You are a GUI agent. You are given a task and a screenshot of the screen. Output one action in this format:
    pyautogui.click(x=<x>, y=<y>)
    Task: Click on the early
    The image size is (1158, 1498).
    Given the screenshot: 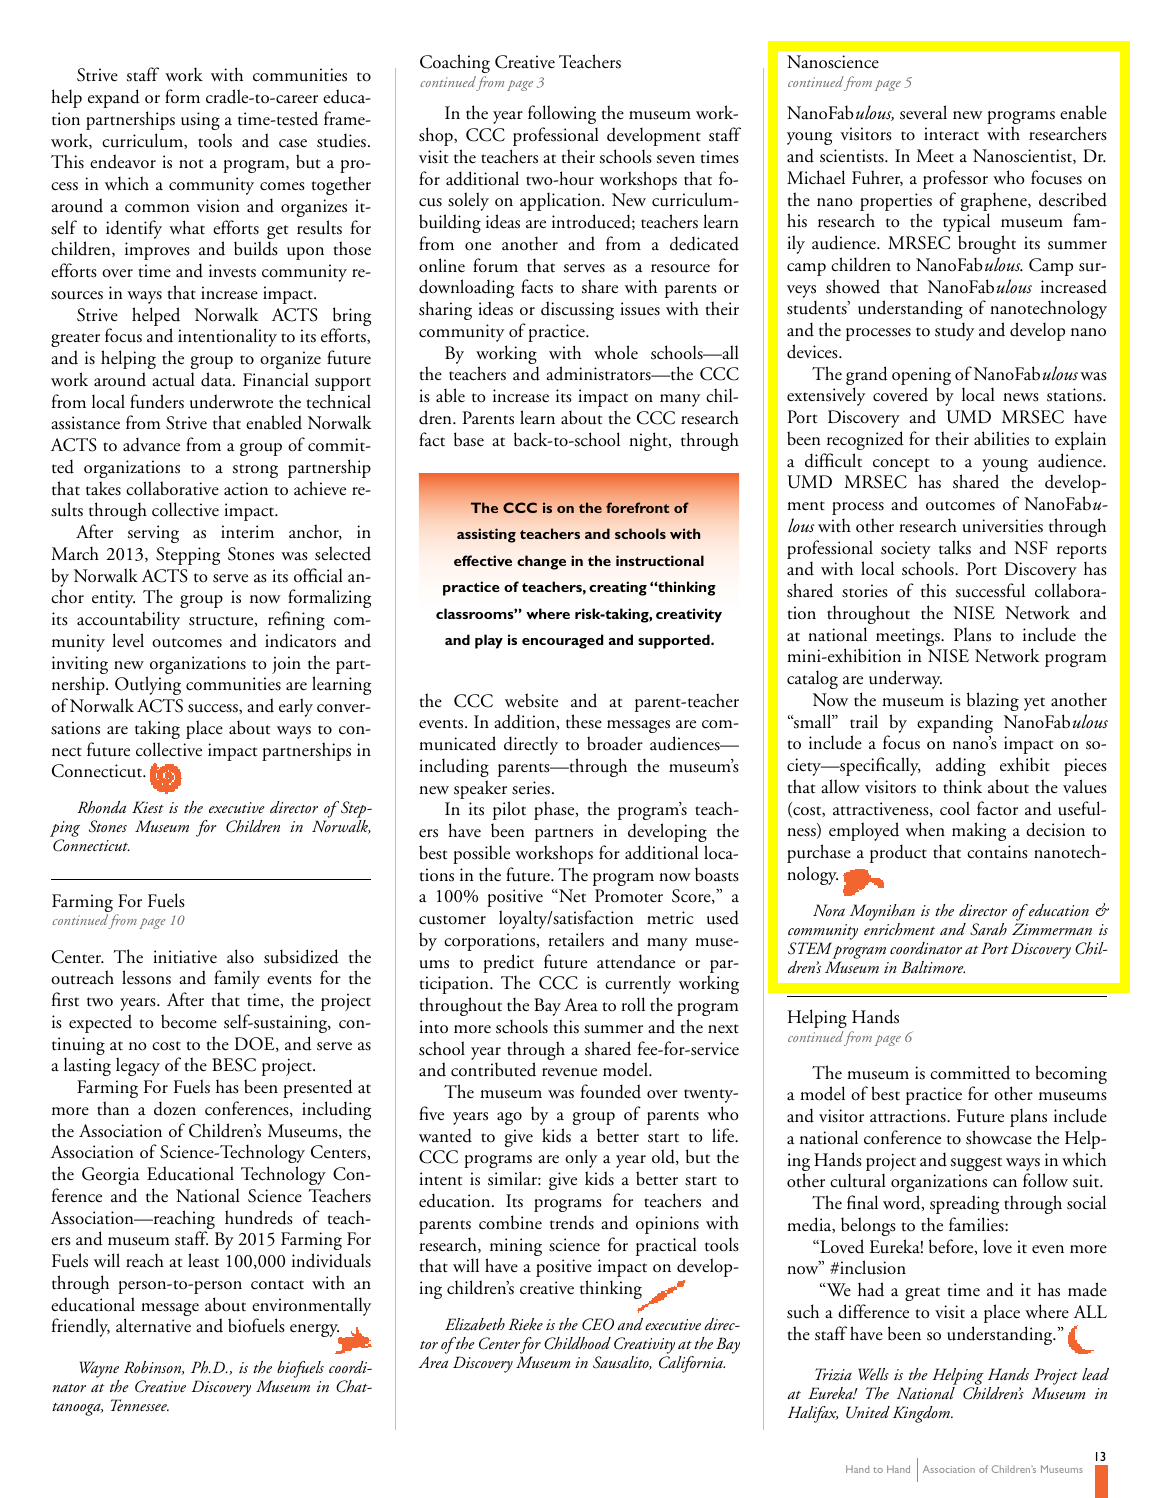 What is the action you would take?
    pyautogui.click(x=296, y=707)
